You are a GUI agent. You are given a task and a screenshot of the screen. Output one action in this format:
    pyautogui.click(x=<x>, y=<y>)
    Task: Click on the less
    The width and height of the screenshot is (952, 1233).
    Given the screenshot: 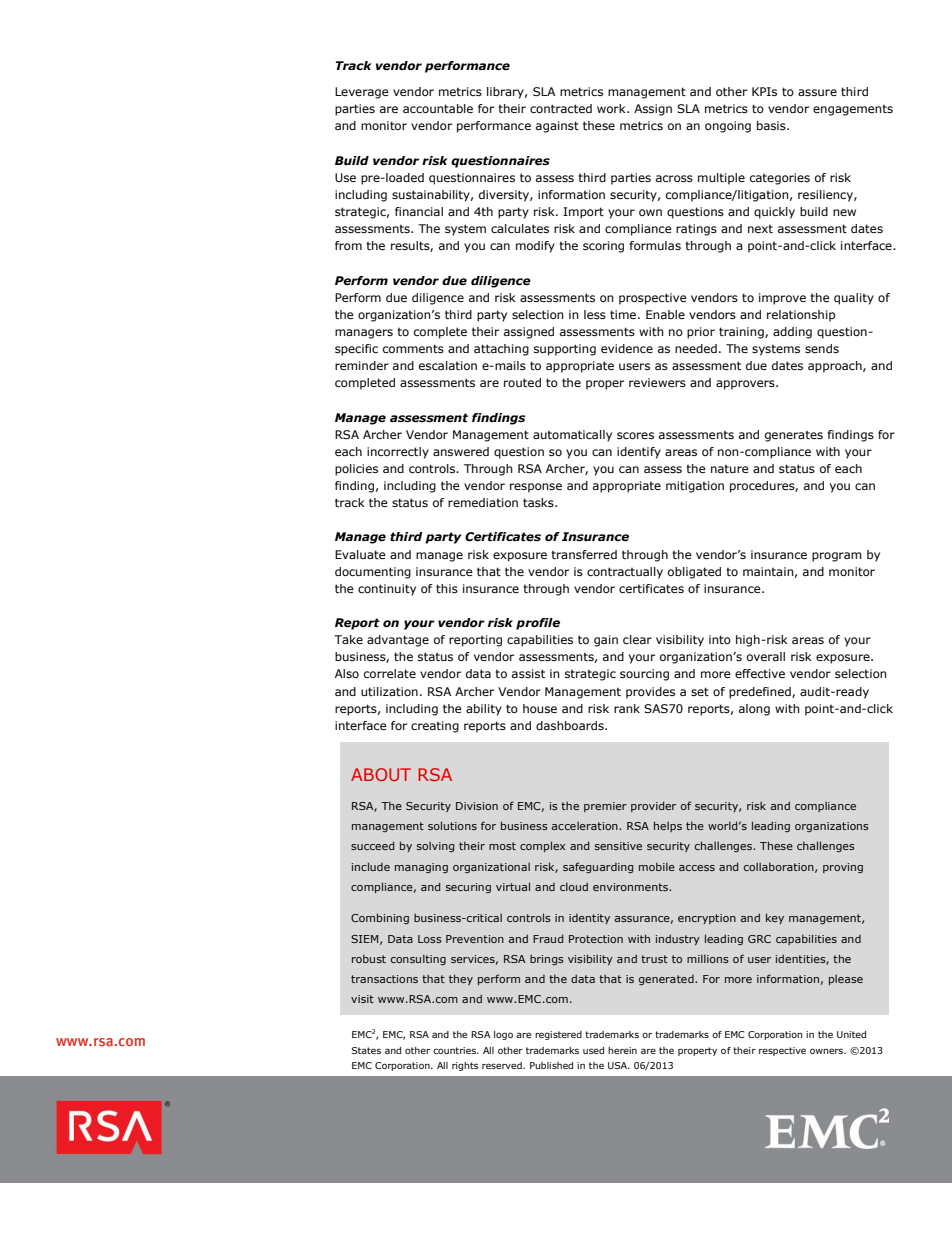 What is the action you would take?
    pyautogui.click(x=595, y=314)
